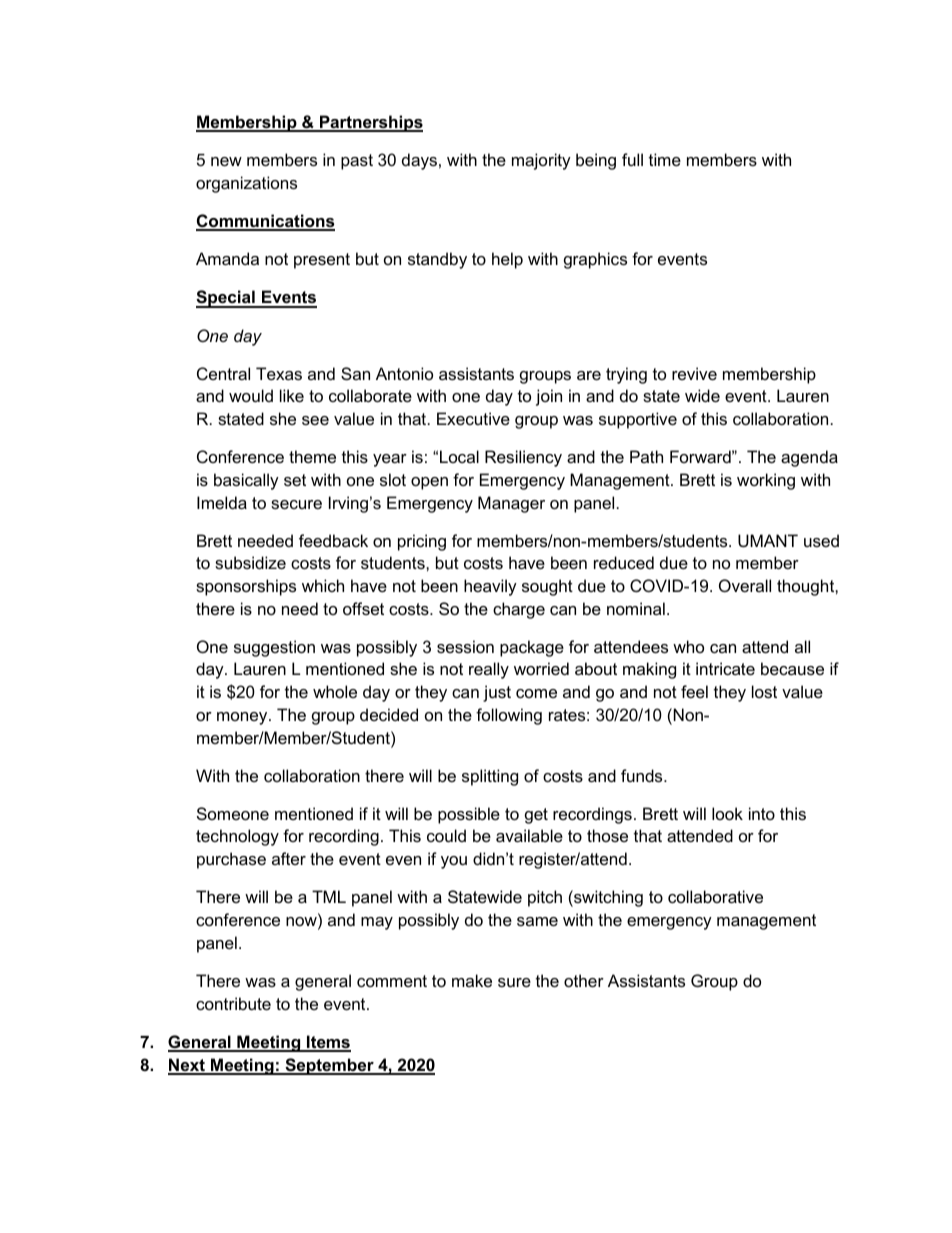 This page has width=952, height=1233. What do you see at coordinates (745, 585) in the page?
I see `Overall` at bounding box center [745, 585].
